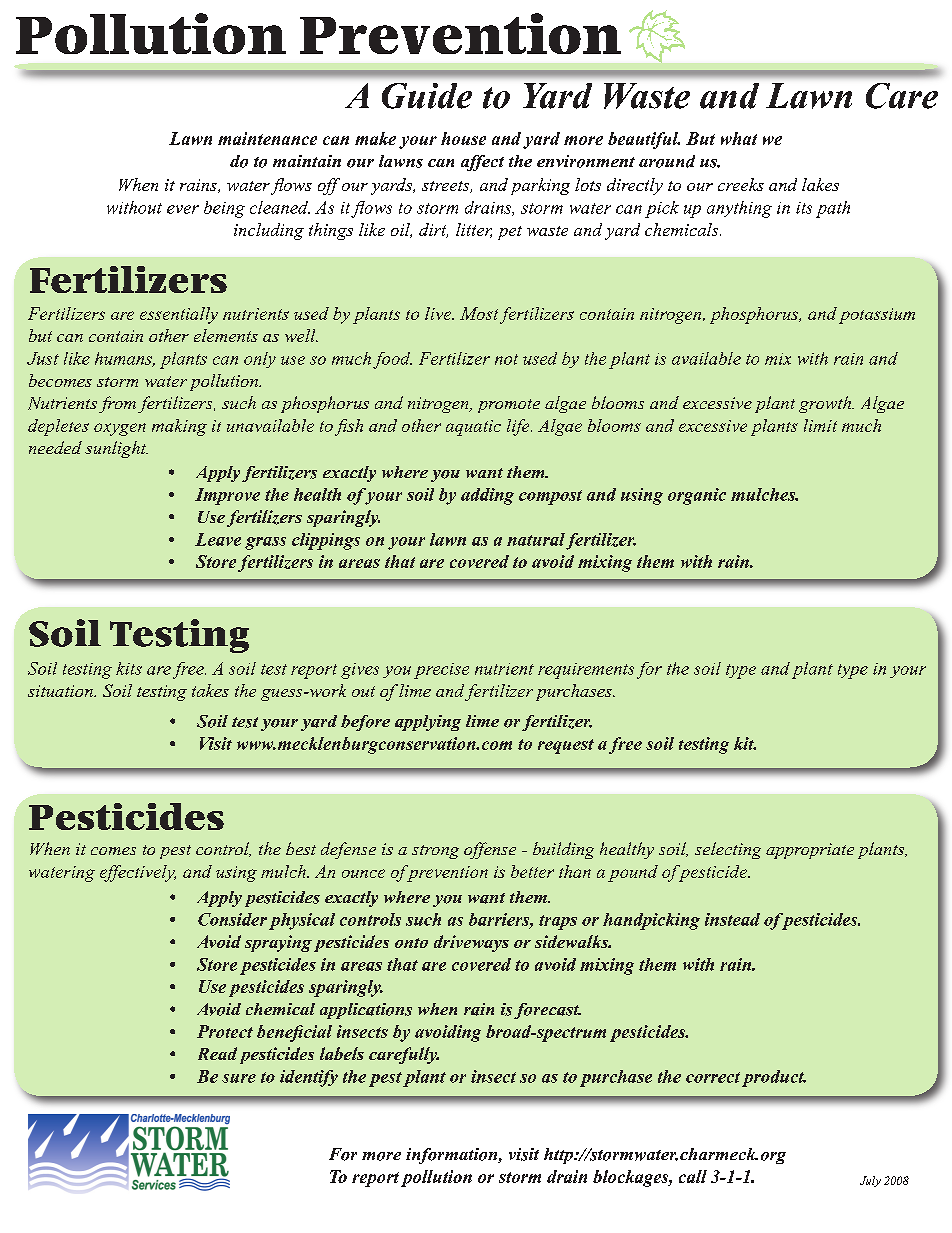  What do you see at coordinates (693, 1176) in the screenshot?
I see `call` at bounding box center [693, 1176].
